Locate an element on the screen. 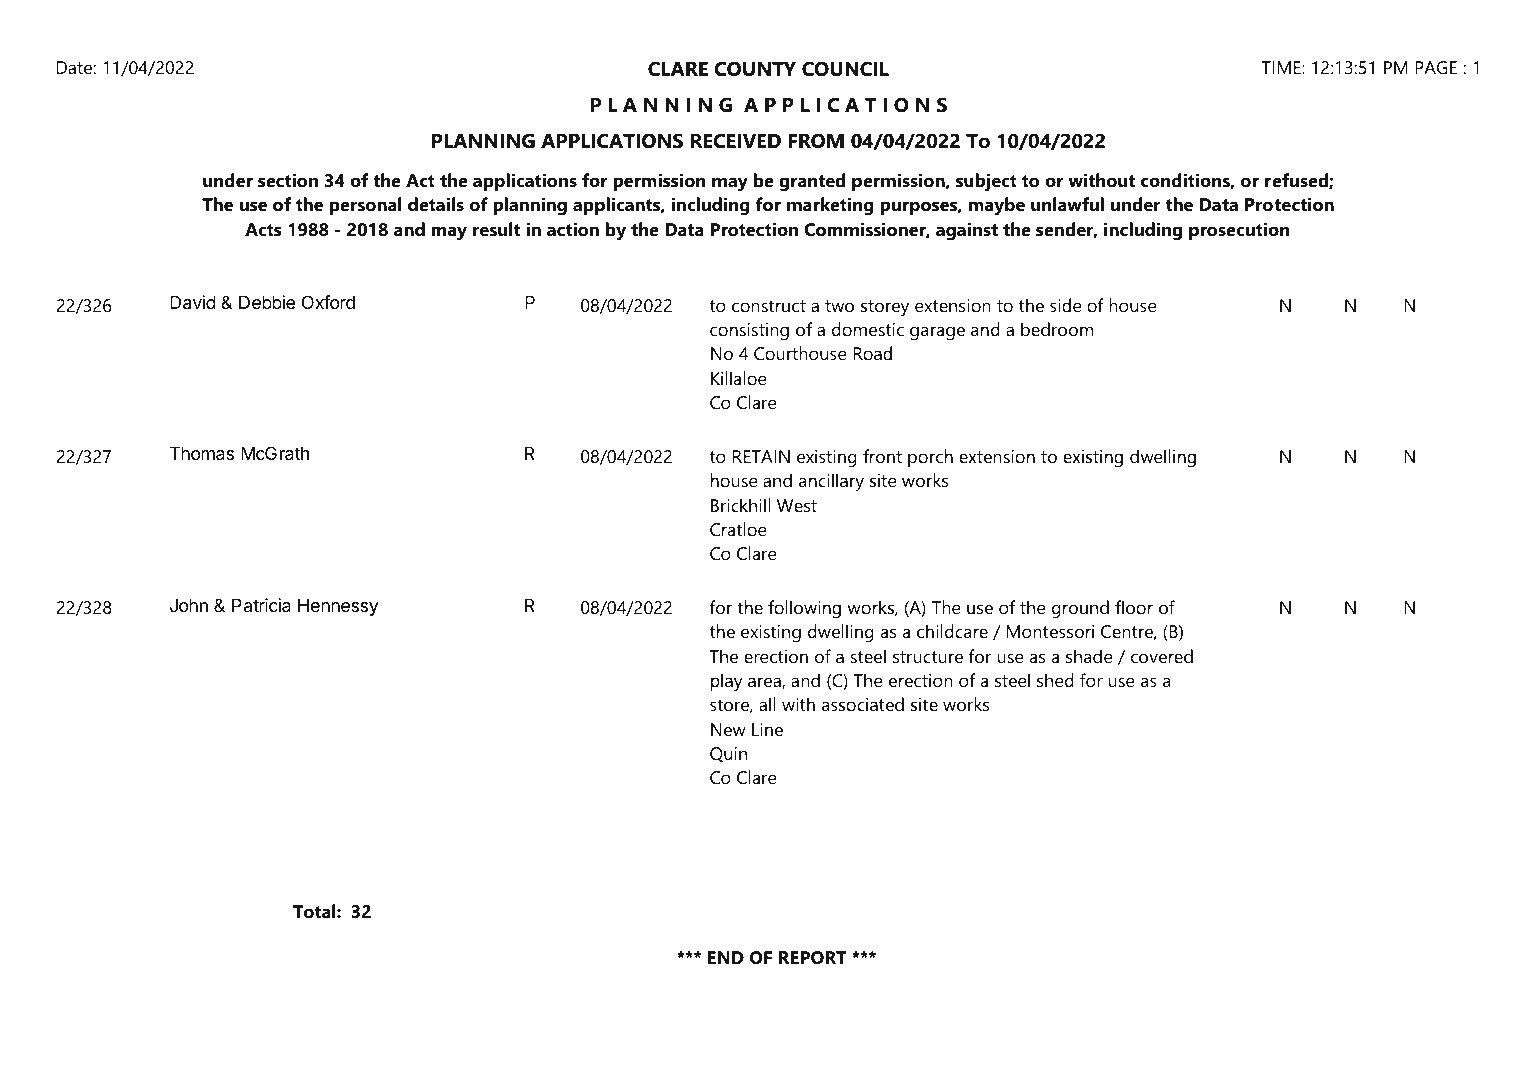 The image size is (1537, 1087). Hennessy is located at coordinates (338, 607).
